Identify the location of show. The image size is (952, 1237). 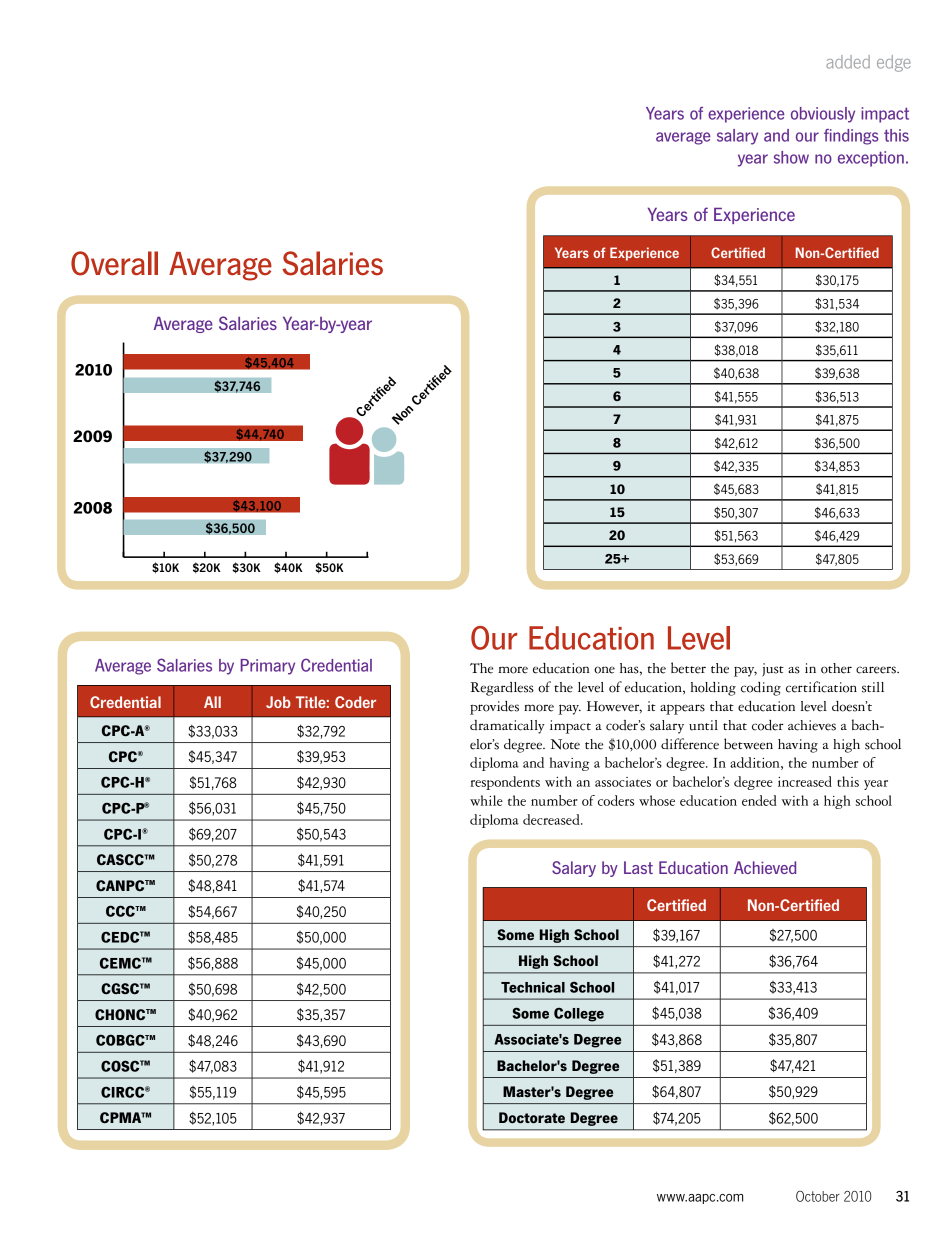
(791, 157).
